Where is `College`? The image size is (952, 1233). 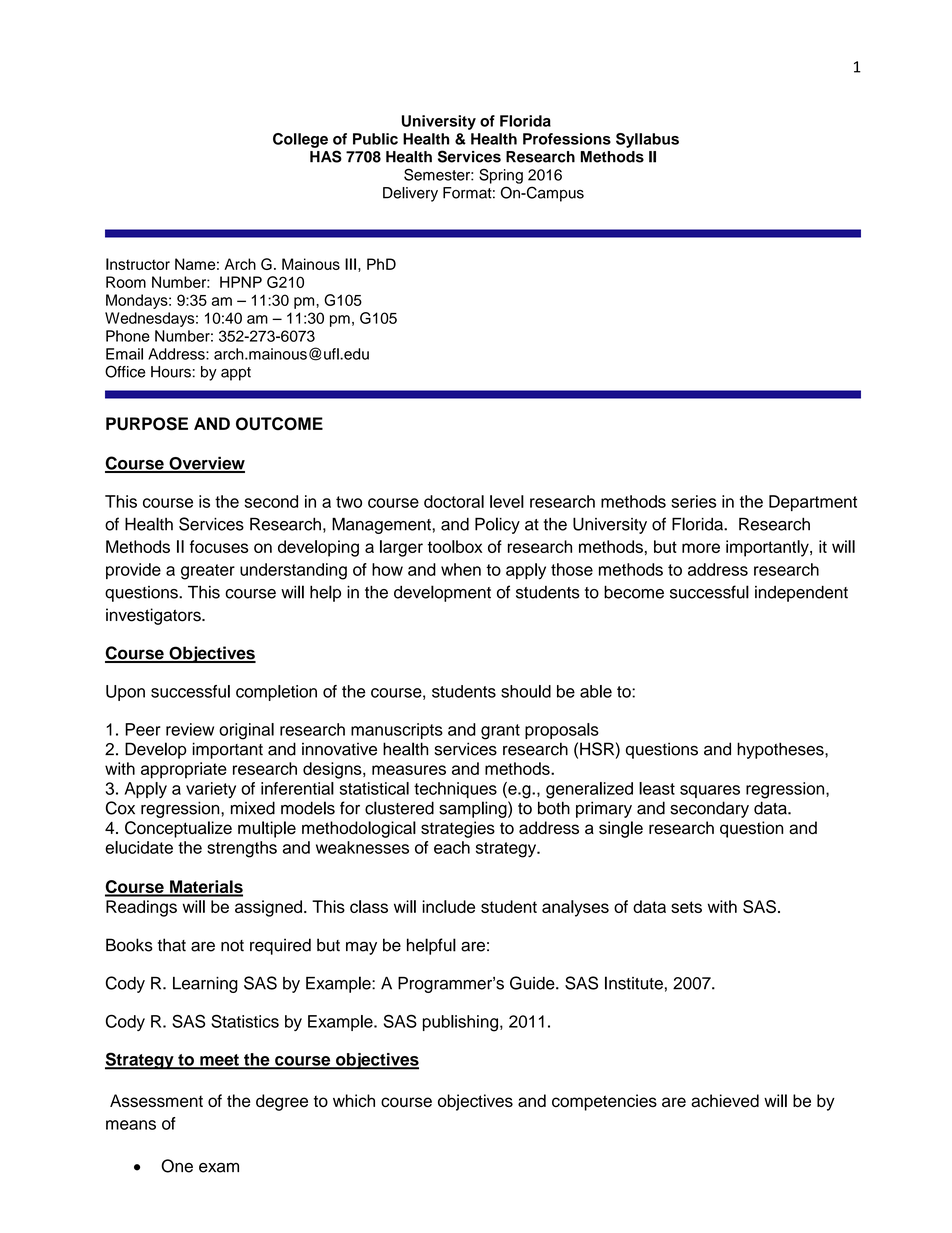
College is located at coordinates (300, 140).
